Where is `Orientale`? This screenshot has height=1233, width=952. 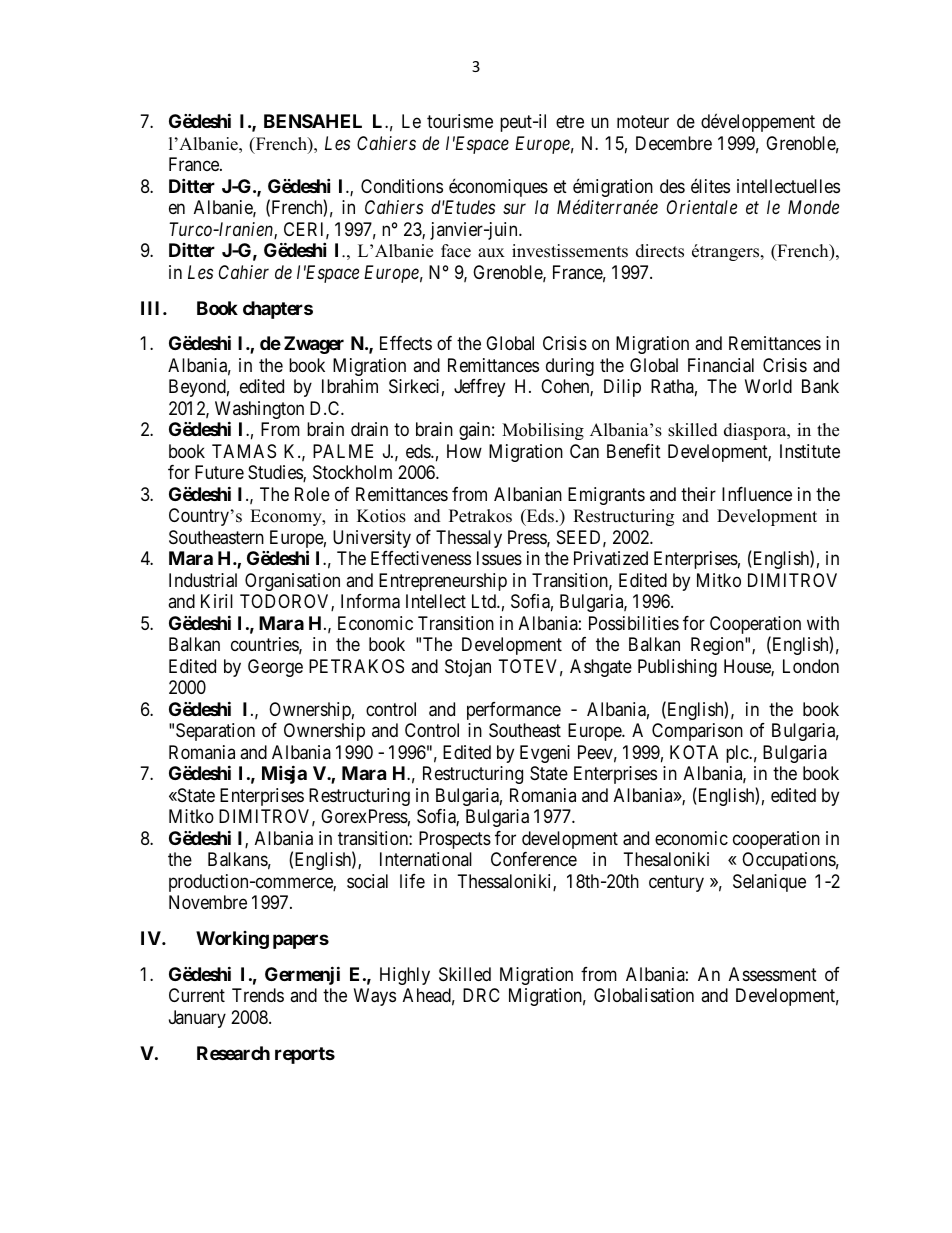 Orientale is located at coordinates (702, 207).
